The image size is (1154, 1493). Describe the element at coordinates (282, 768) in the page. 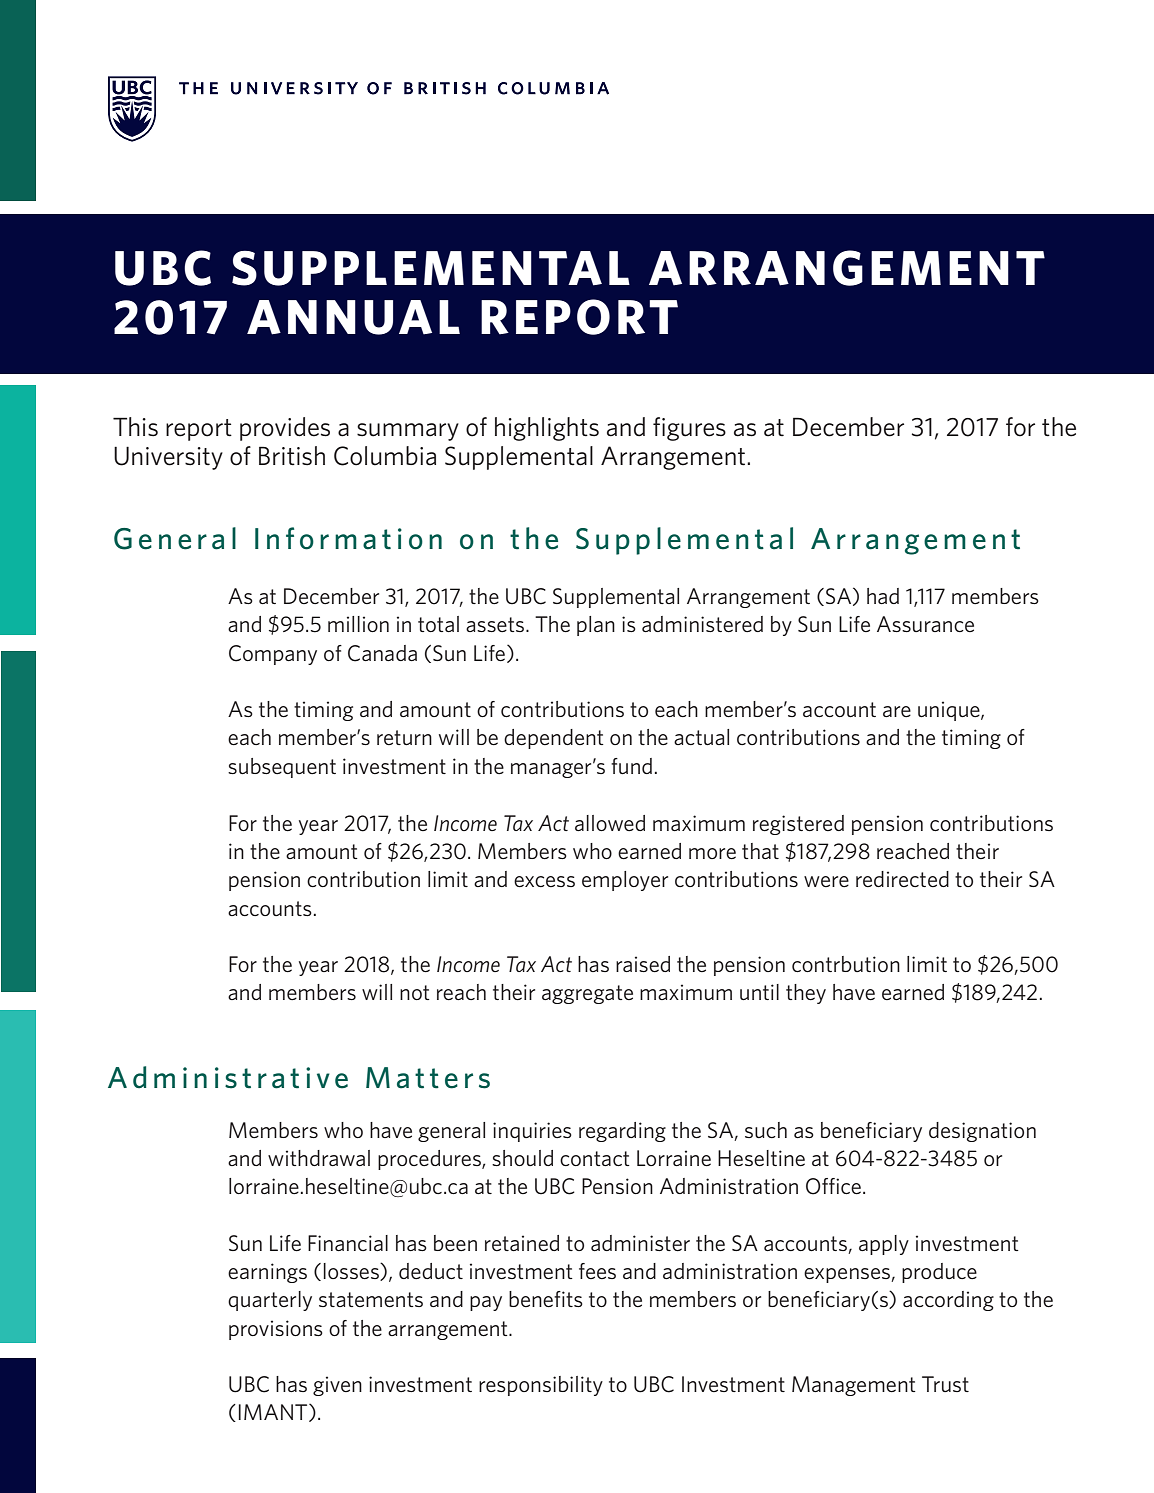

I see `subsequent` at that location.
